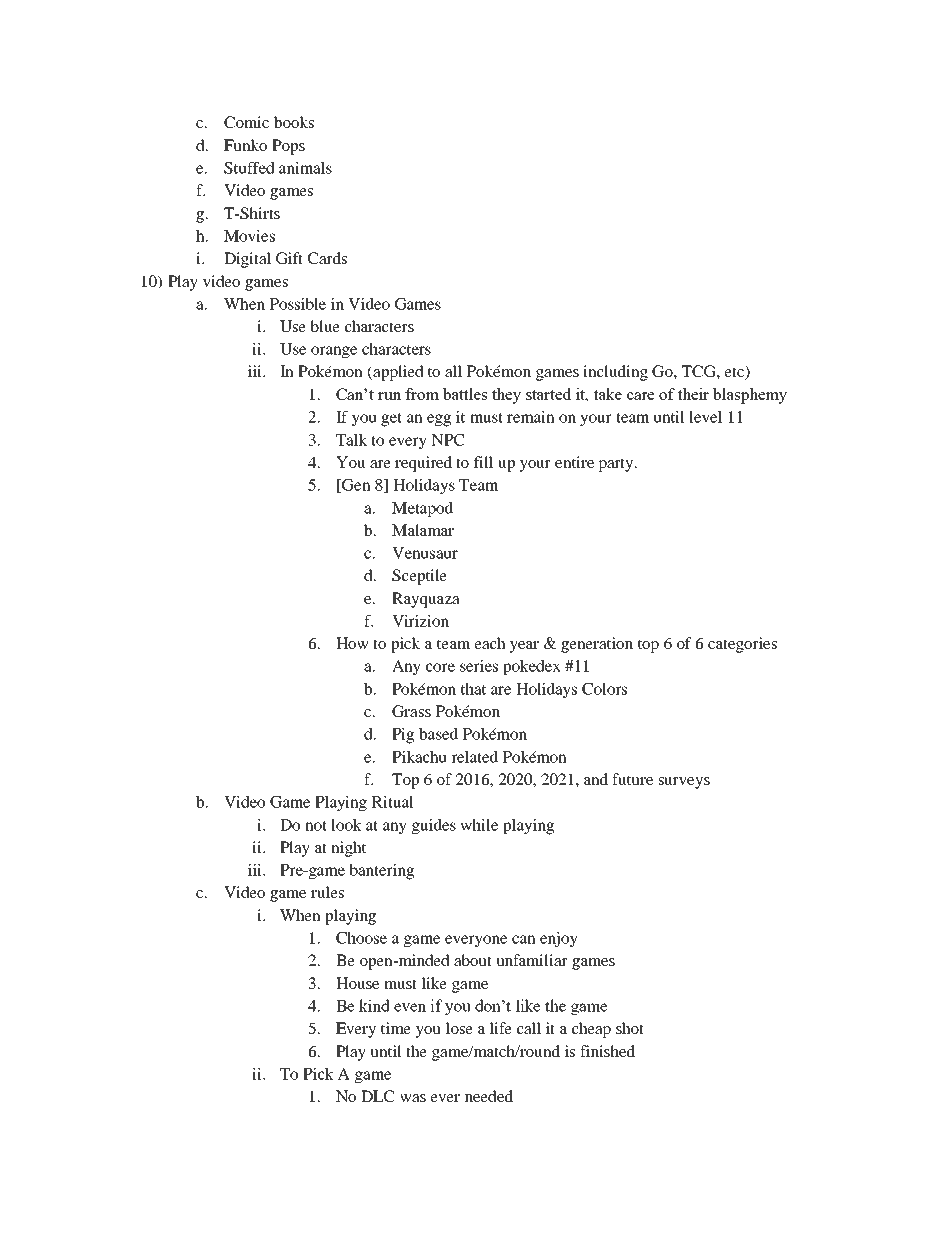 The height and width of the screenshot is (1233, 952). What do you see at coordinates (351, 440) in the screenshot?
I see `Talk` at bounding box center [351, 440].
